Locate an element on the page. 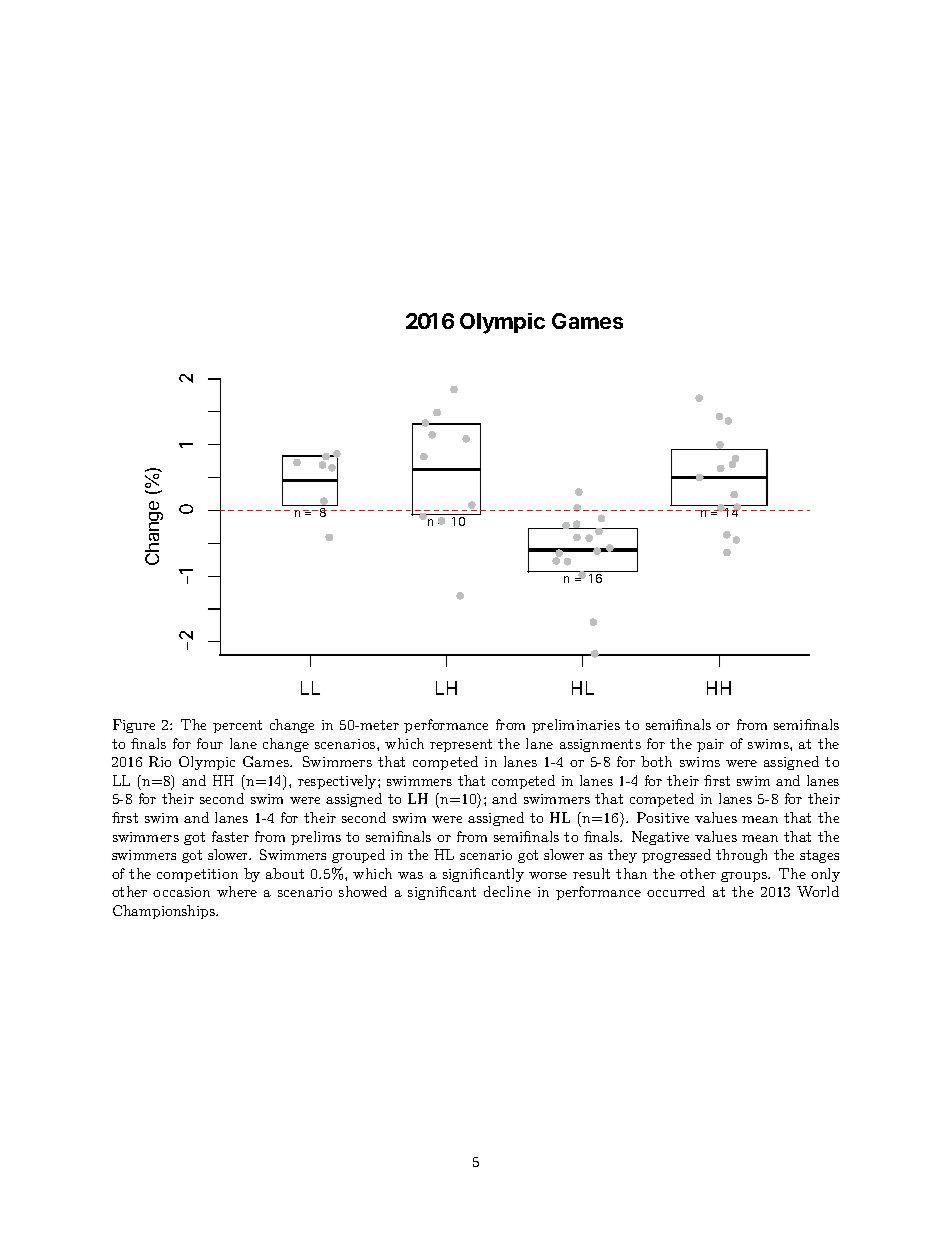  Championships is located at coordinates (165, 912).
